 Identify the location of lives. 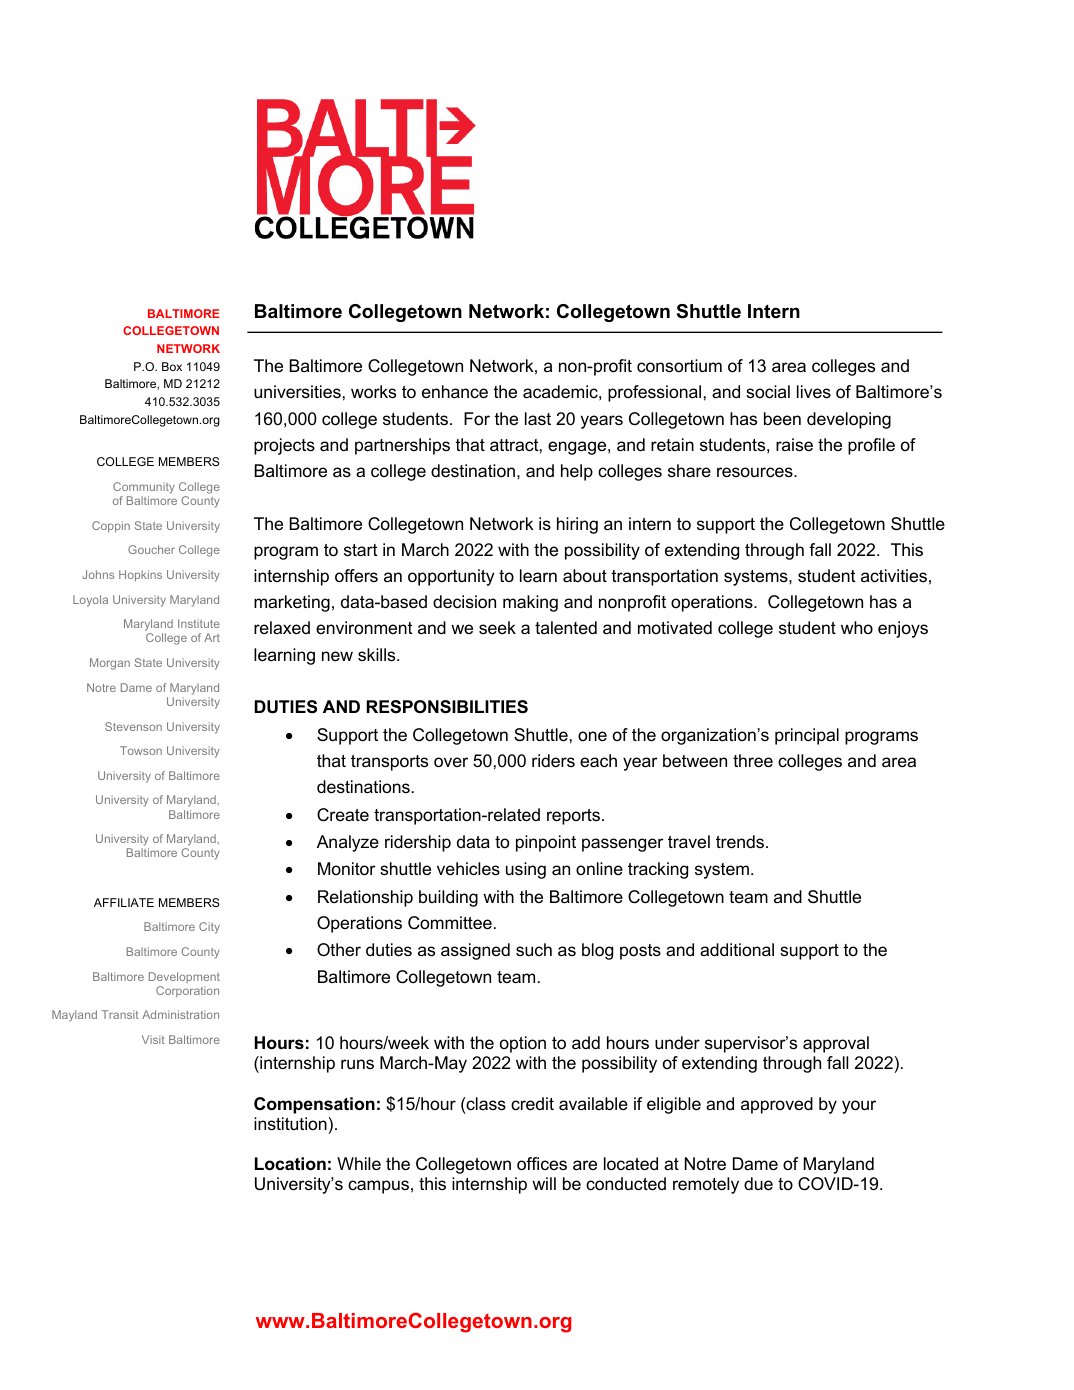
(814, 392).
